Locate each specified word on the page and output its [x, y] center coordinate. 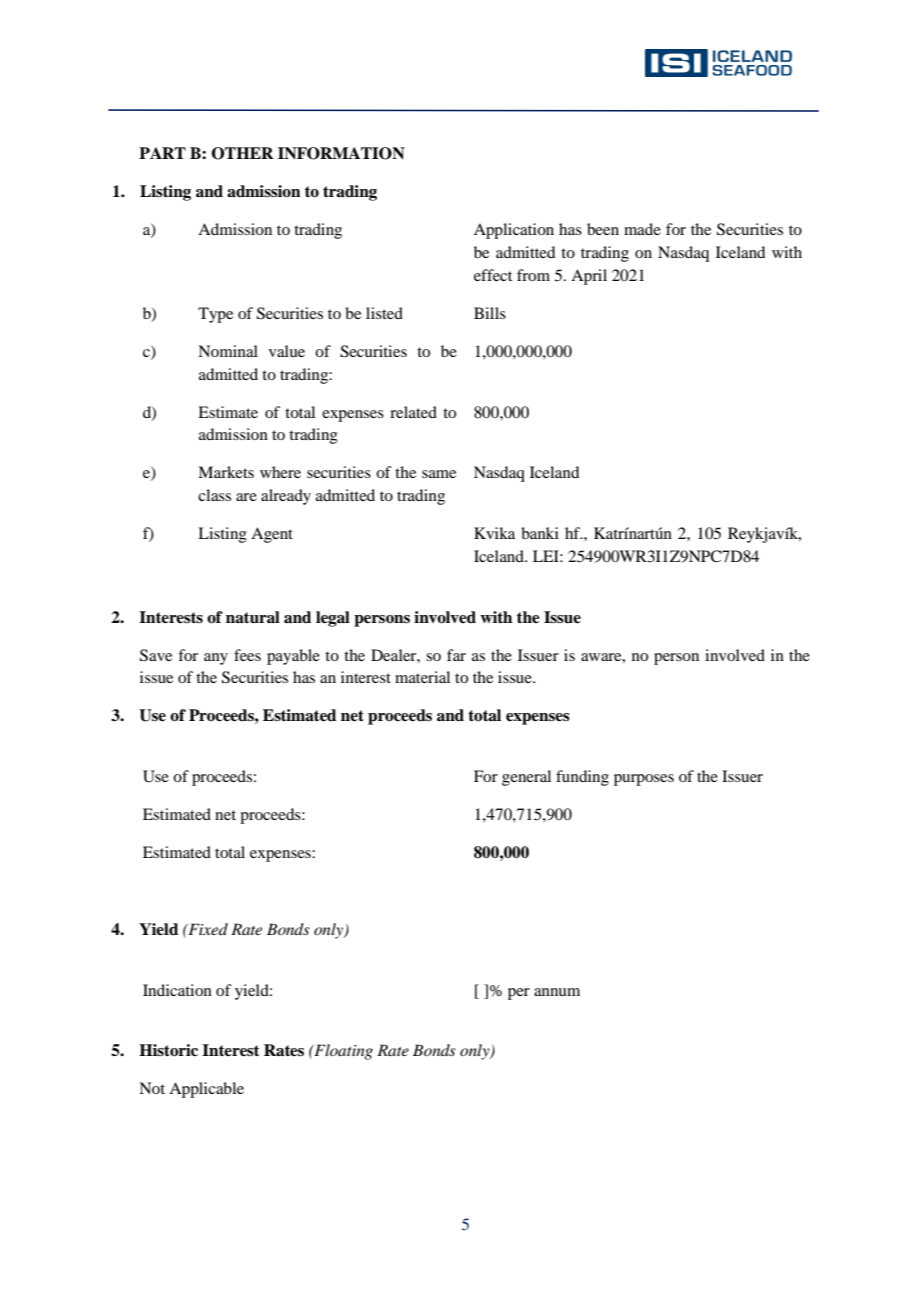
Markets [226, 472]
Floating [342, 1052]
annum [557, 992]
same [439, 474]
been [603, 229]
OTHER [243, 153]
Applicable [206, 1090]
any [216, 659]
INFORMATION [341, 153]
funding [582, 778]
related [413, 412]
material [422, 677]
